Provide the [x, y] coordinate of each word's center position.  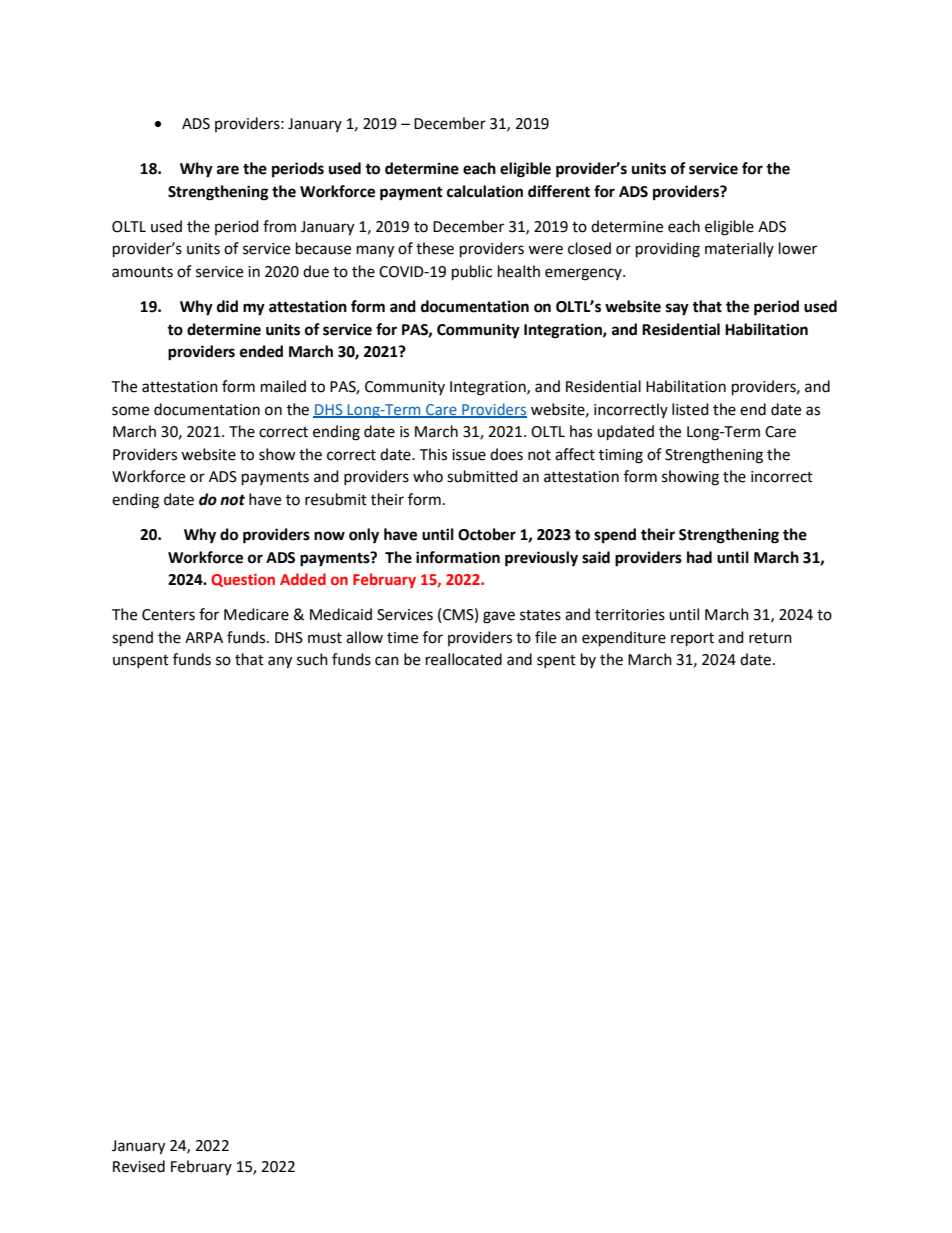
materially [739, 249]
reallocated [464, 659]
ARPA [204, 637]
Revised [139, 1166]
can [387, 661]
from [279, 226]
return [770, 638]
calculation [485, 191]
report [692, 640]
